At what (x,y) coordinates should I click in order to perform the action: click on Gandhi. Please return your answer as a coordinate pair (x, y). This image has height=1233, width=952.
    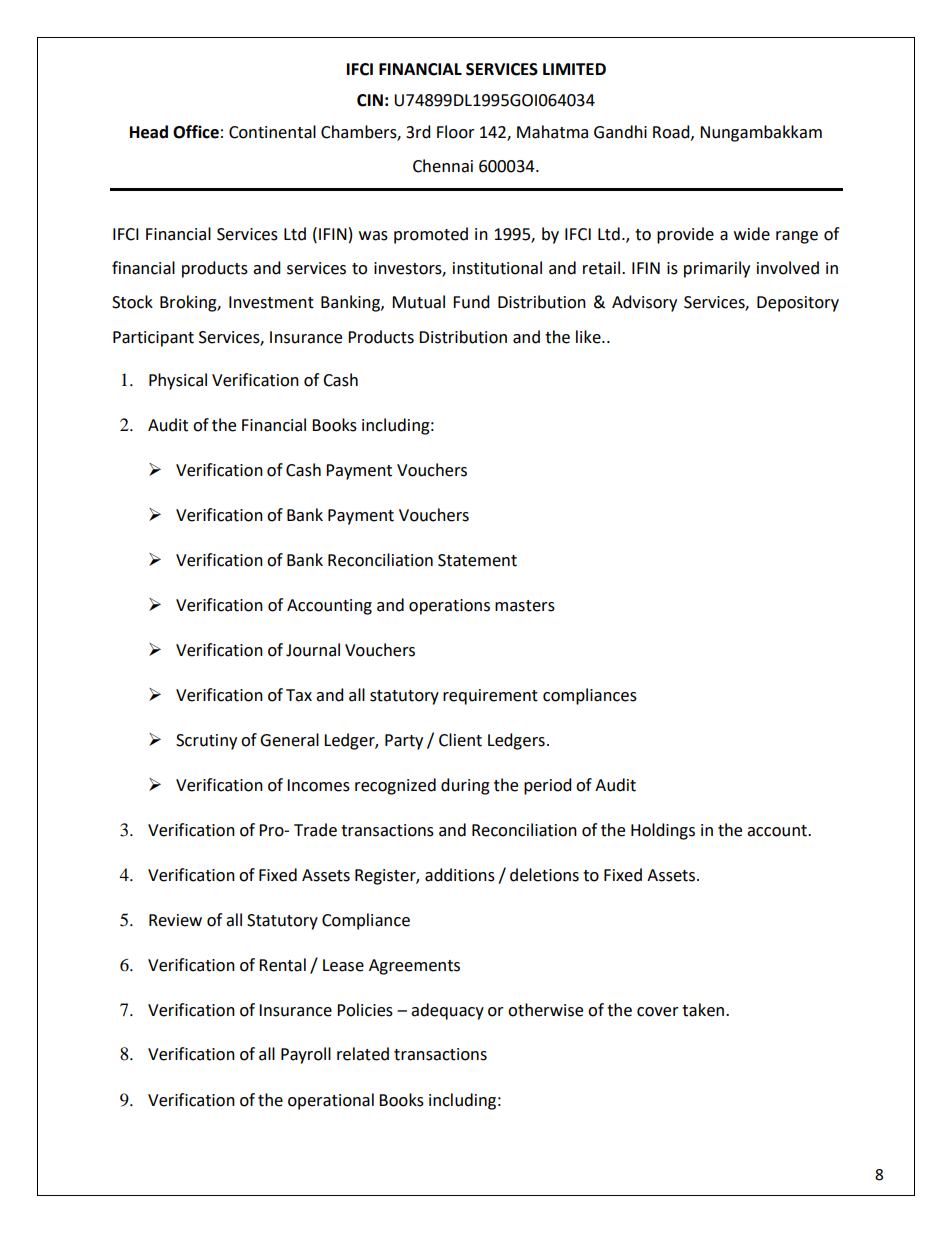
    Looking at the image, I should click on (620, 132).
